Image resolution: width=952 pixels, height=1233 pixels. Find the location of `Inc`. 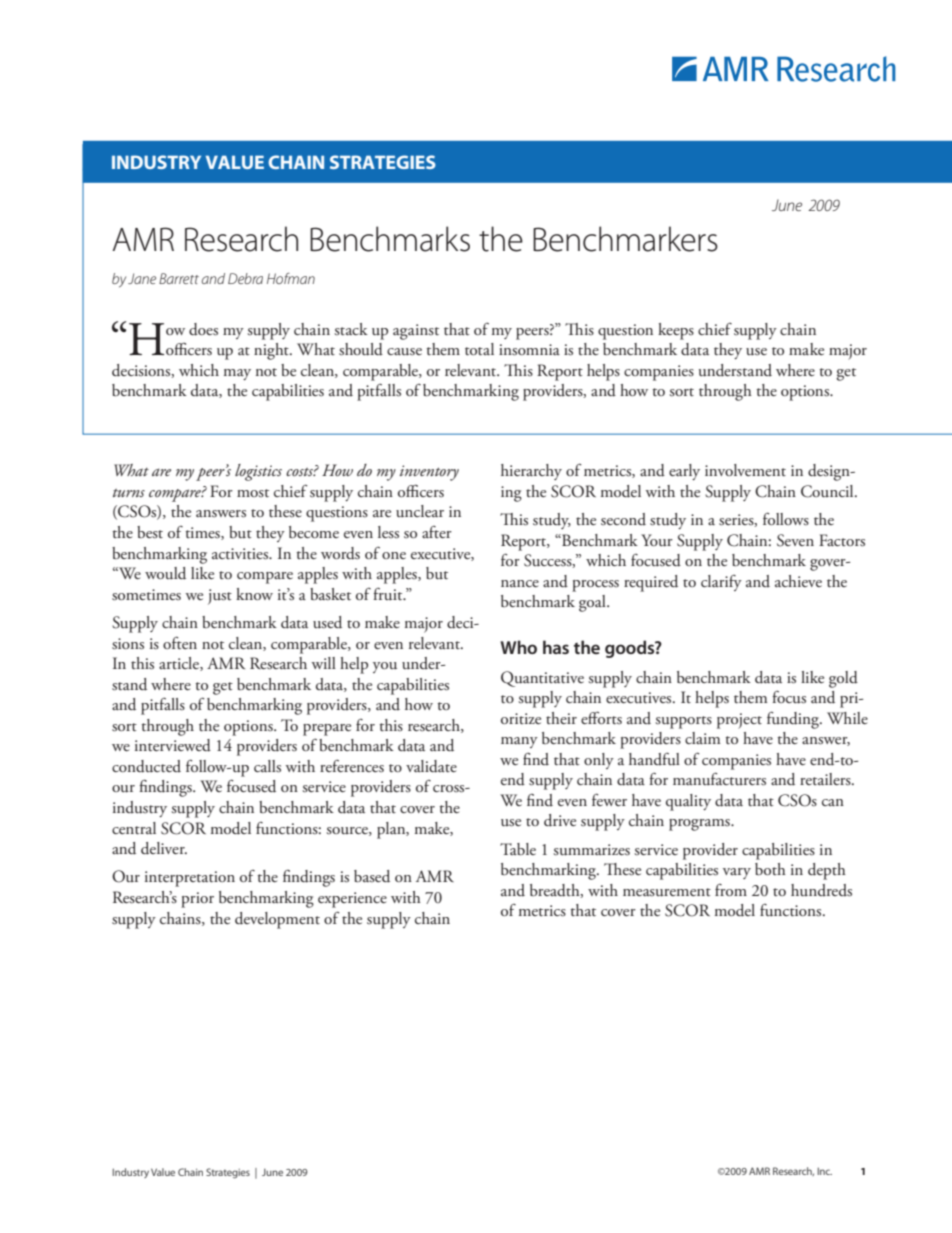

Inc is located at coordinates (824, 1171).
